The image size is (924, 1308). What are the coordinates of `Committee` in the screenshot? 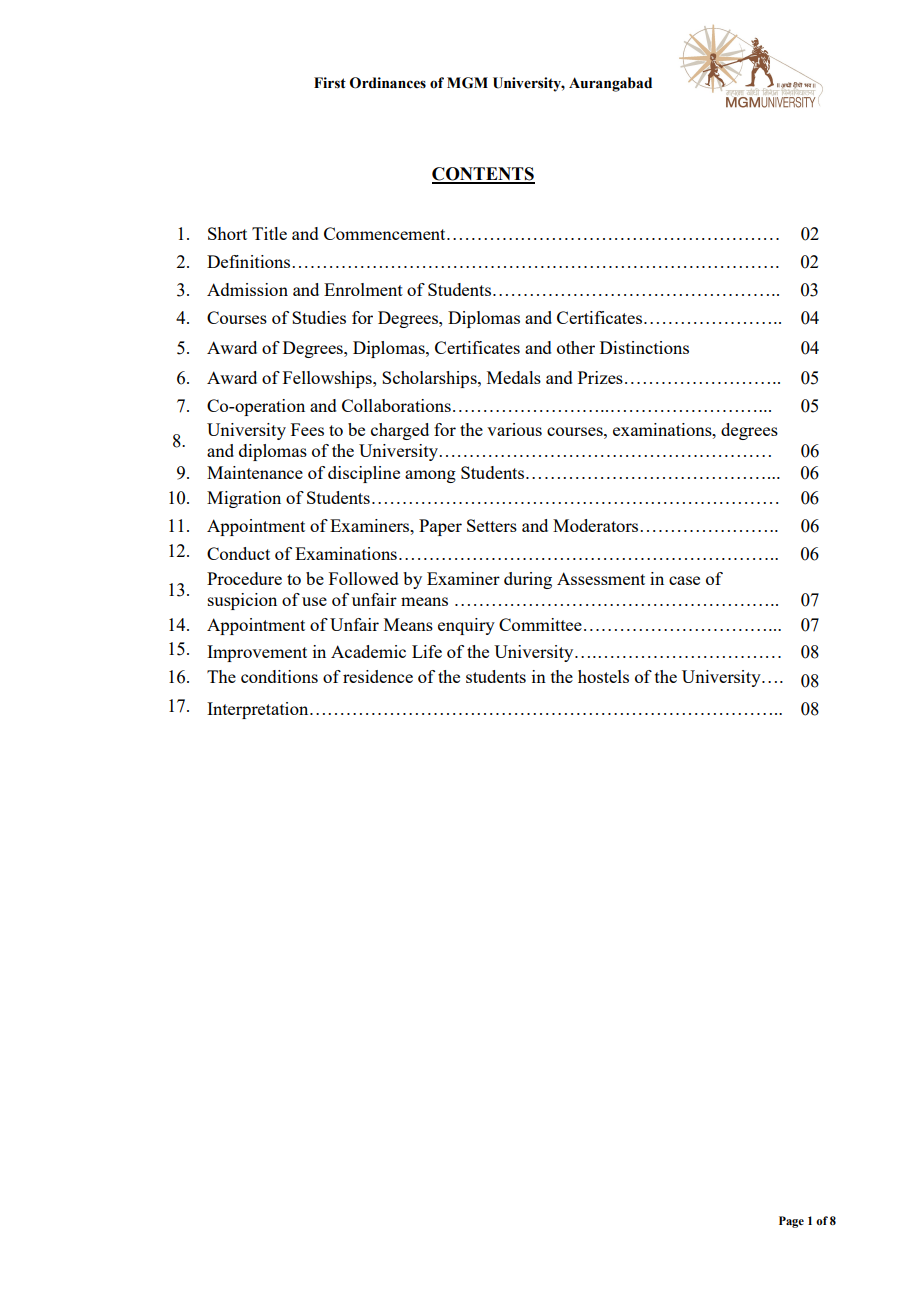 It's located at (540, 624).
